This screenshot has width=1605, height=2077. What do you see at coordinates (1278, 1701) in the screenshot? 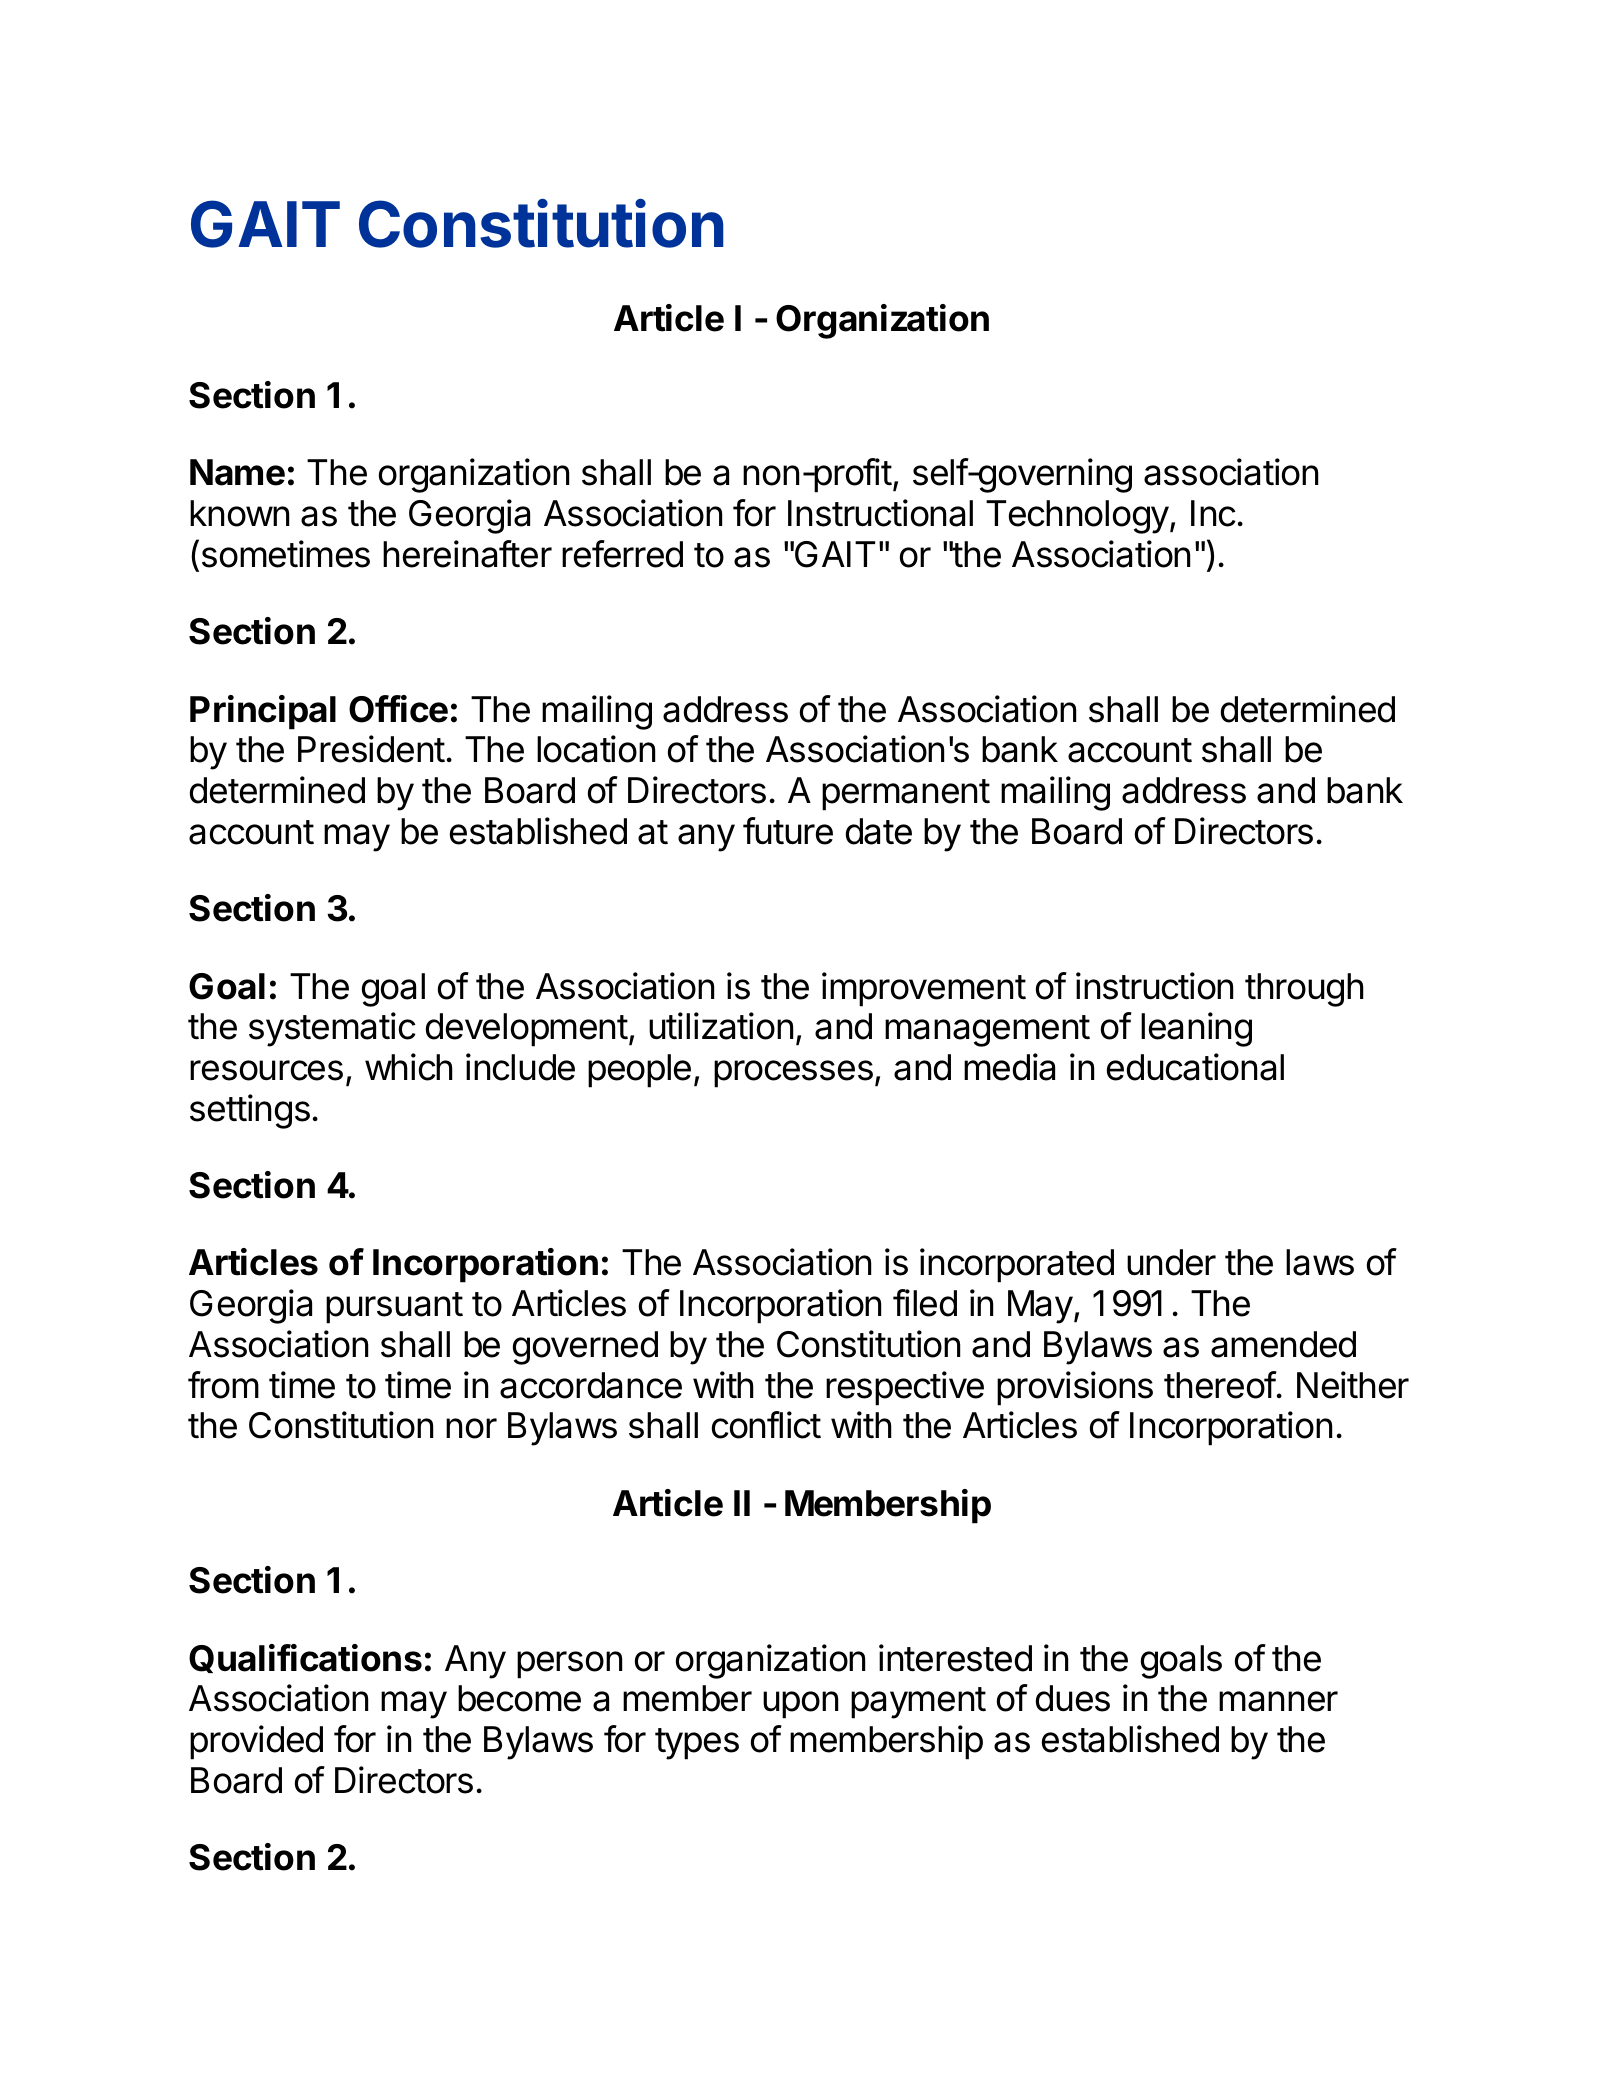
I see `manner` at bounding box center [1278, 1701].
